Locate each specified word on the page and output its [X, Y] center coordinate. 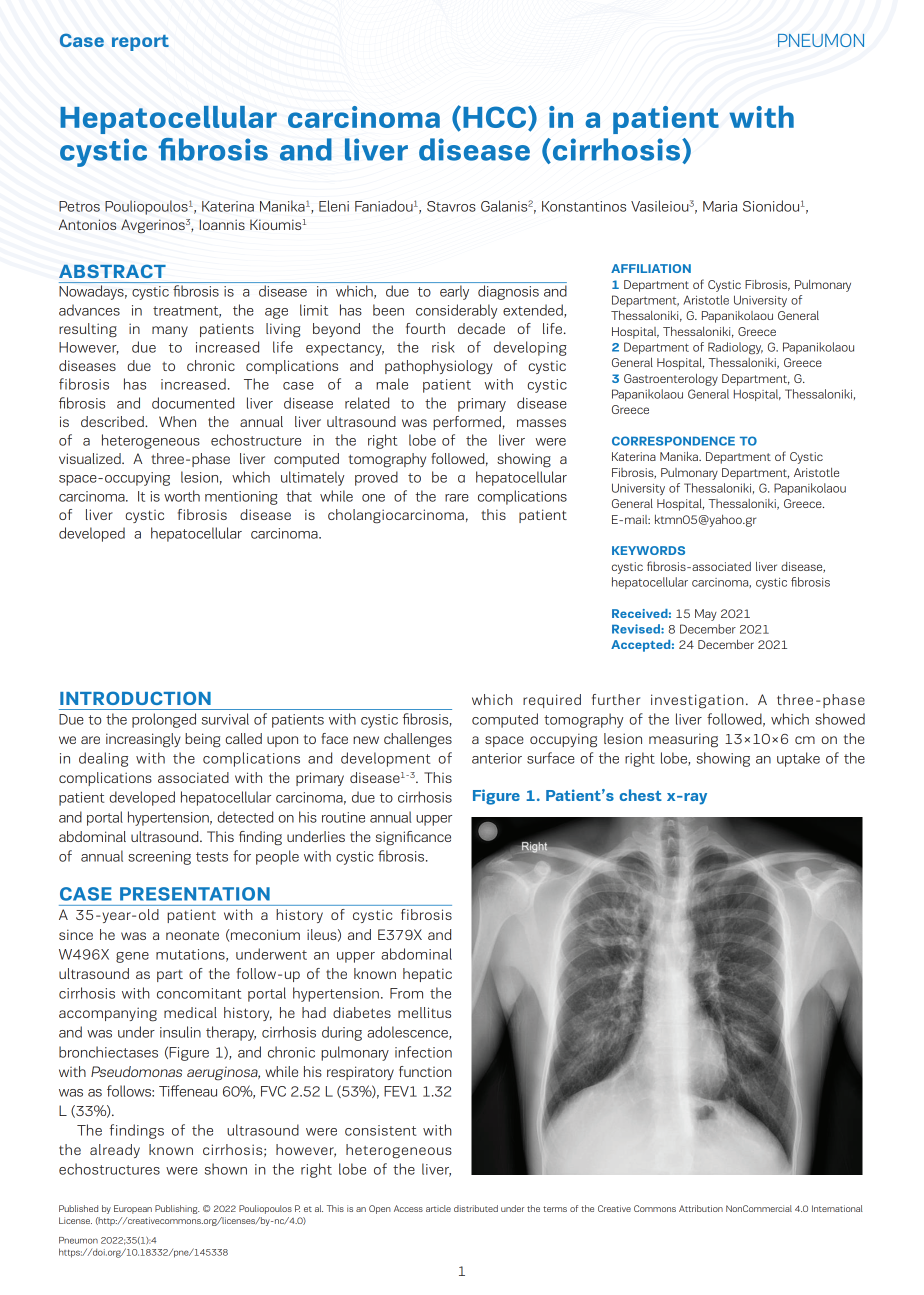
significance [413, 838]
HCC [494, 117]
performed [467, 423]
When [177, 421]
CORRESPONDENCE [673, 441]
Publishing [177, 1209]
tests [212, 857]
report [140, 43]
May [706, 615]
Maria [720, 206]
